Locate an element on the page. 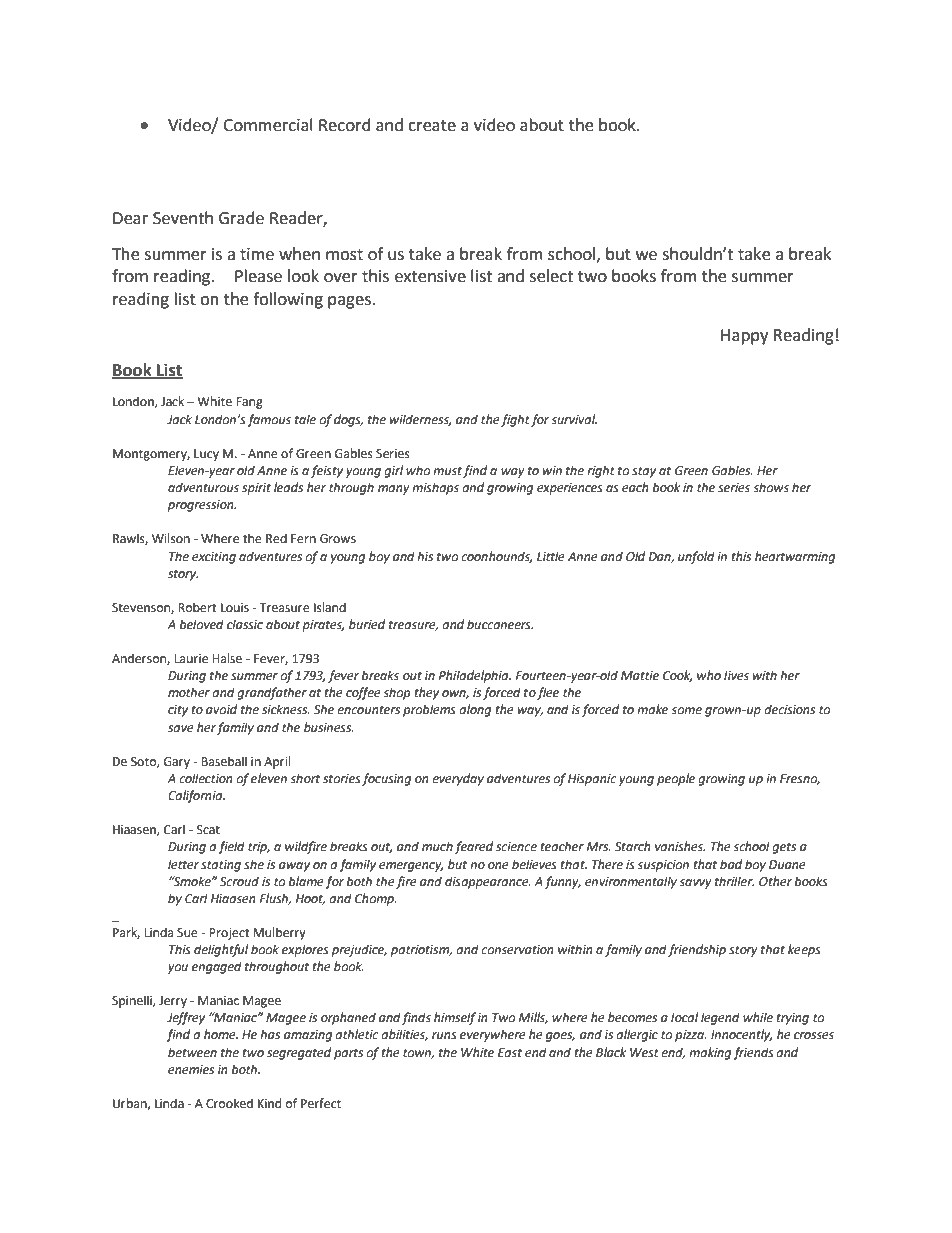 Image resolution: width=952 pixels, height=1233 pixels. feared is located at coordinates (474, 847).
